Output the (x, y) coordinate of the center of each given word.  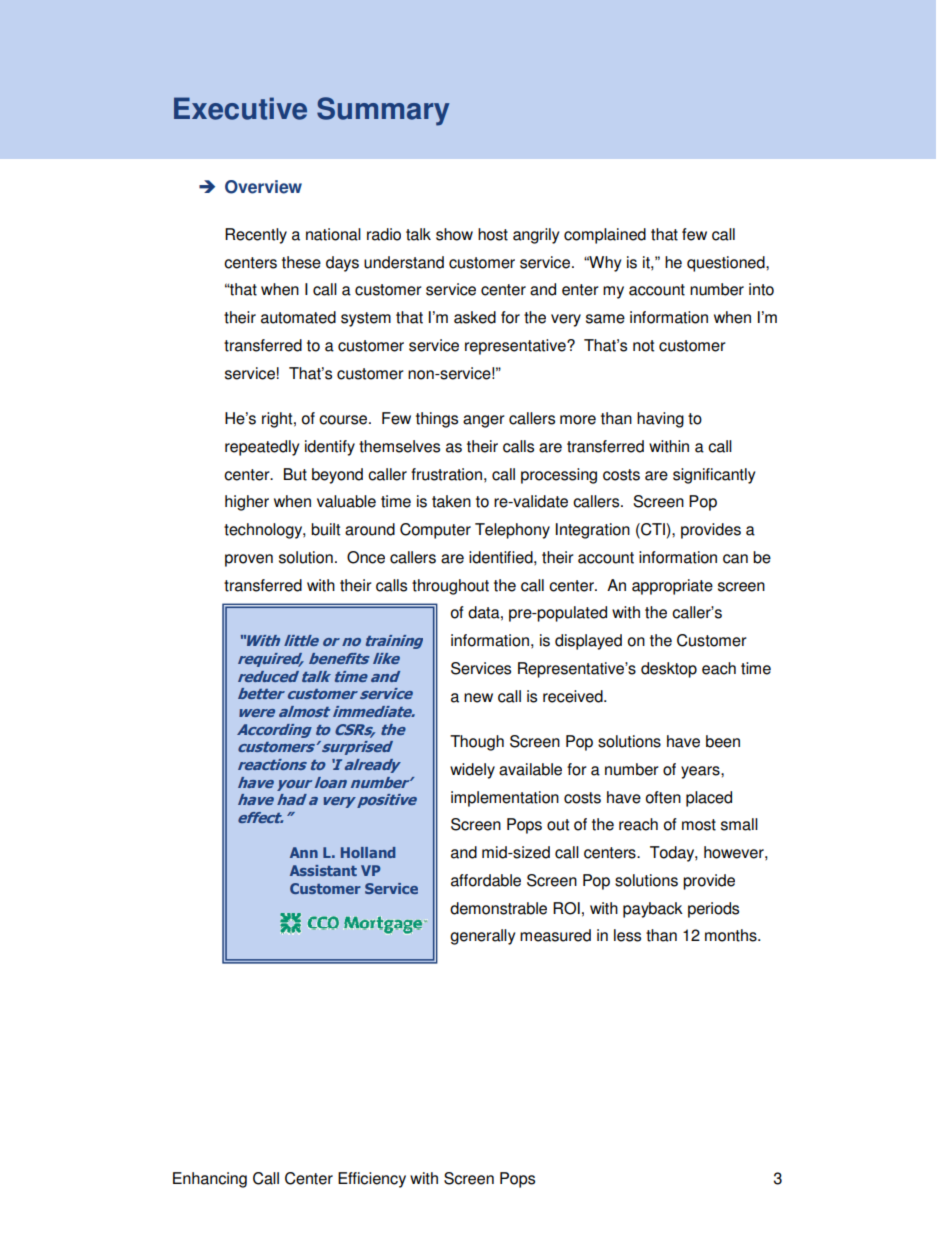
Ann (304, 852)
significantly (714, 476)
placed (709, 799)
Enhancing (210, 1180)
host (493, 234)
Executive (240, 108)
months (732, 935)
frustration (446, 474)
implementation (505, 799)
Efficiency (372, 1180)
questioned (727, 264)
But (295, 474)
